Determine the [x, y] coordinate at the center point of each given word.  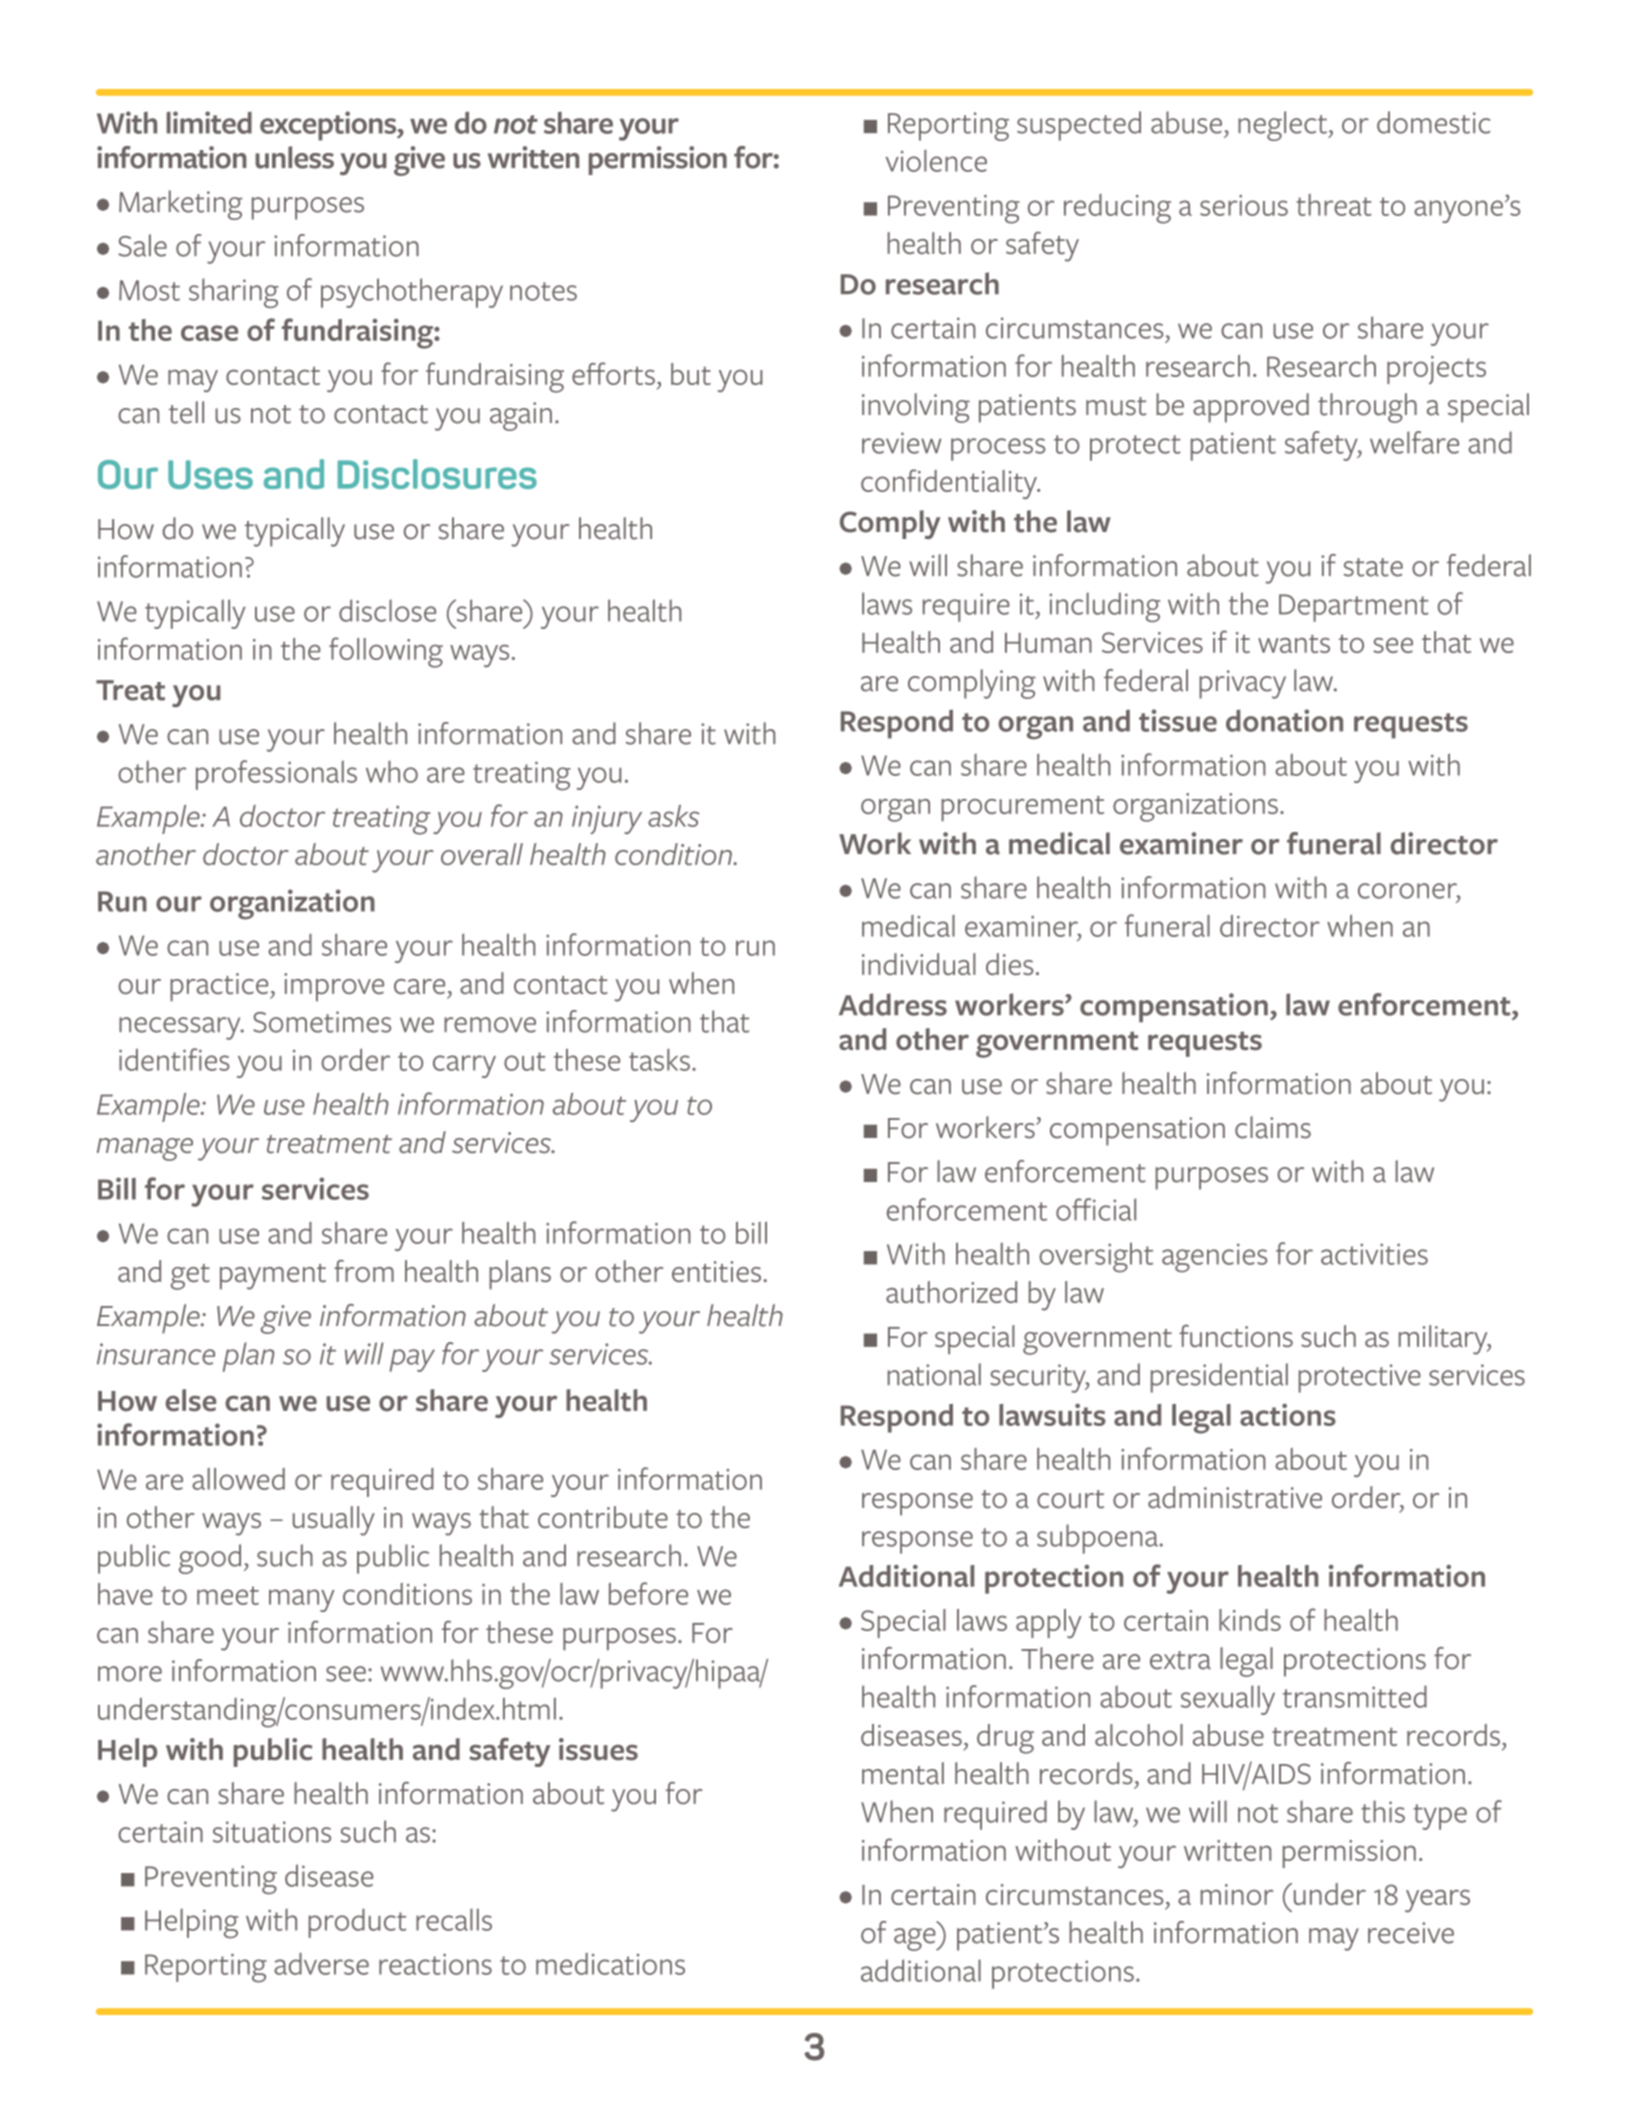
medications [610, 1964]
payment [273, 1277]
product [357, 1923]
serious [1244, 205]
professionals [276, 775]
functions [1236, 1336]
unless [294, 157]
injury [607, 820]
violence [936, 161]
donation [1284, 720]
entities [718, 1272]
